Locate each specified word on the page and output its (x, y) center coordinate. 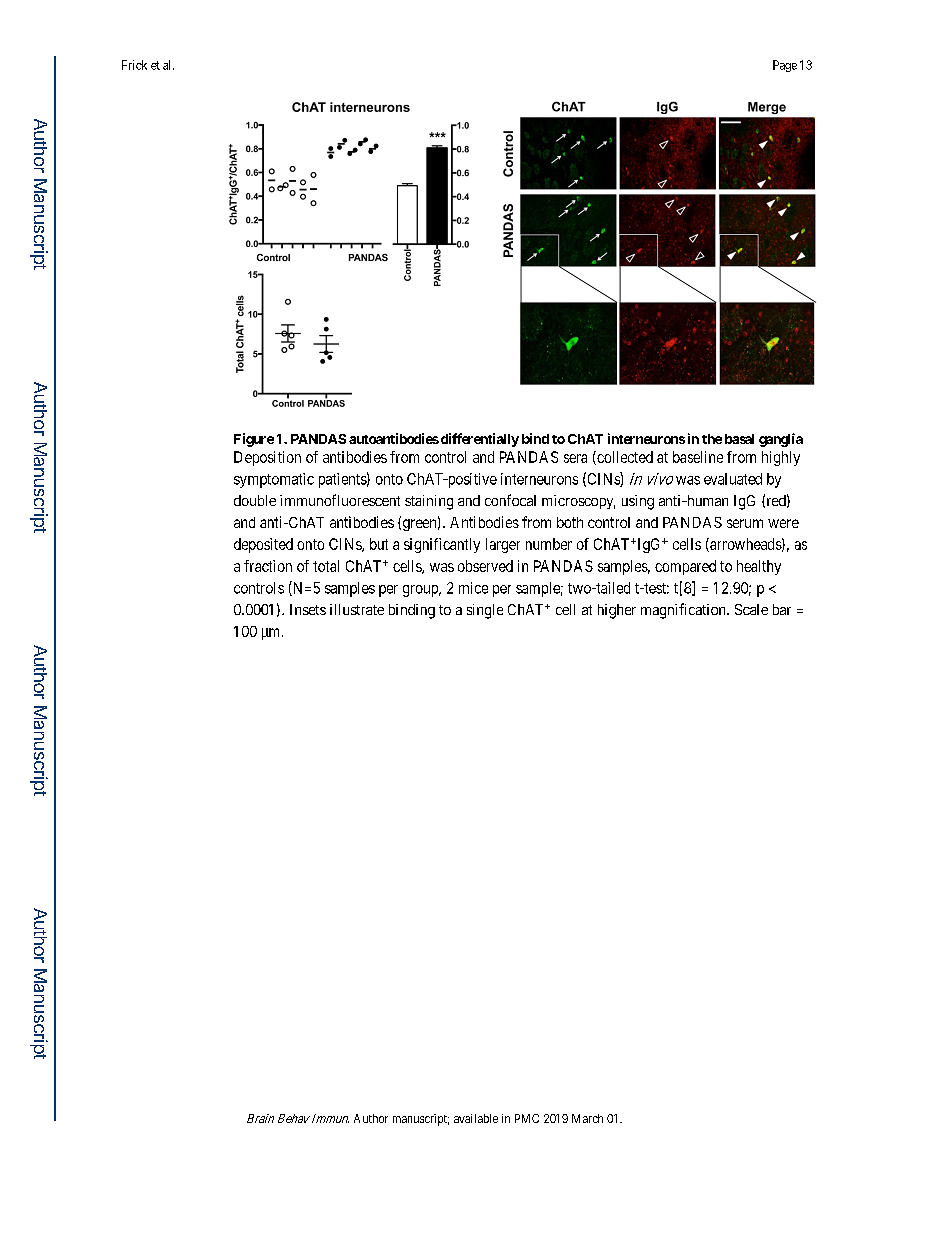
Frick (134, 65)
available (476, 1118)
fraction (268, 566)
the (712, 439)
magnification (684, 611)
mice (473, 588)
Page (785, 66)
